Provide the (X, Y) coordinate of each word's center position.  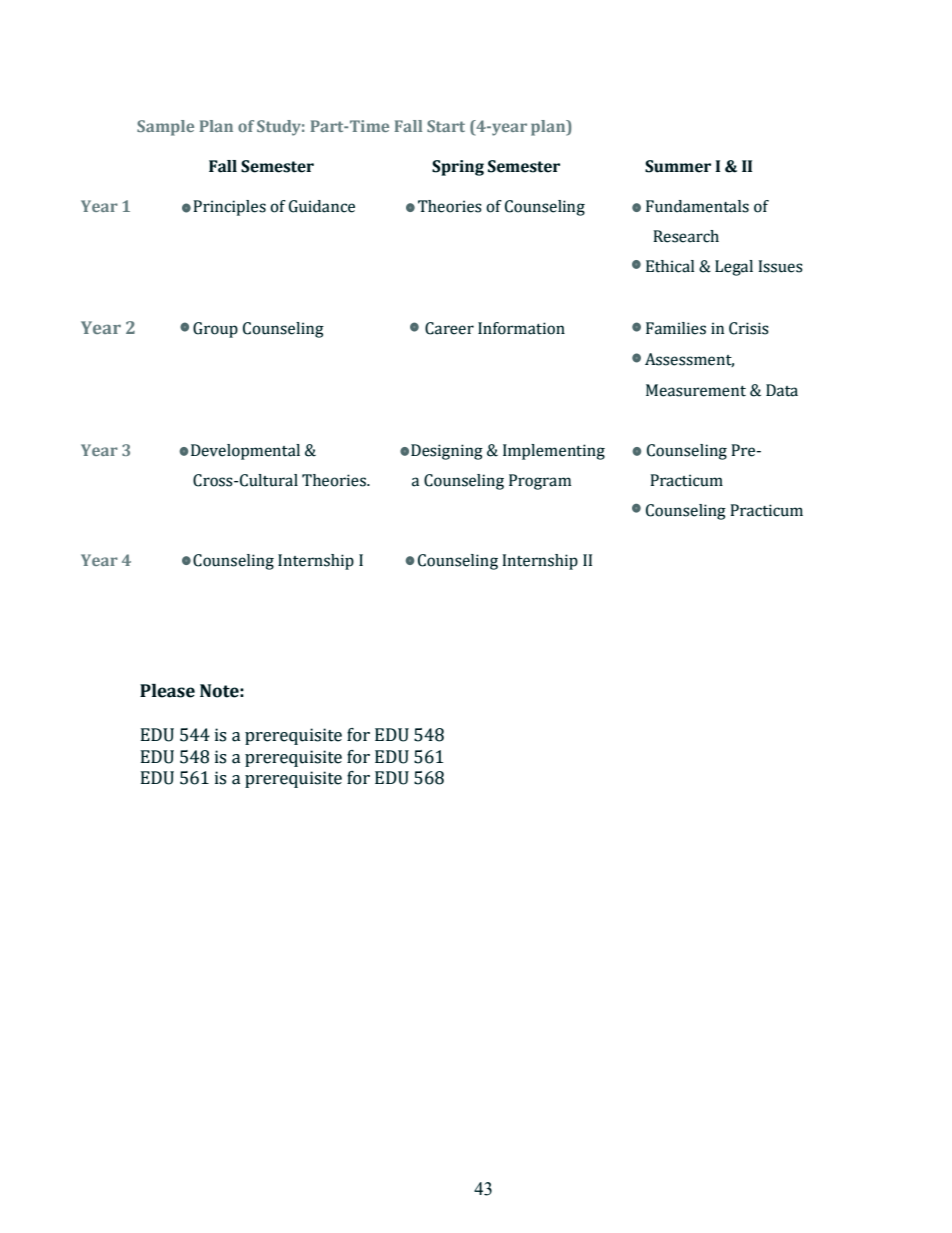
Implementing (554, 452)
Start (446, 126)
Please (167, 691)
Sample (165, 128)
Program (540, 482)
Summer (678, 166)
